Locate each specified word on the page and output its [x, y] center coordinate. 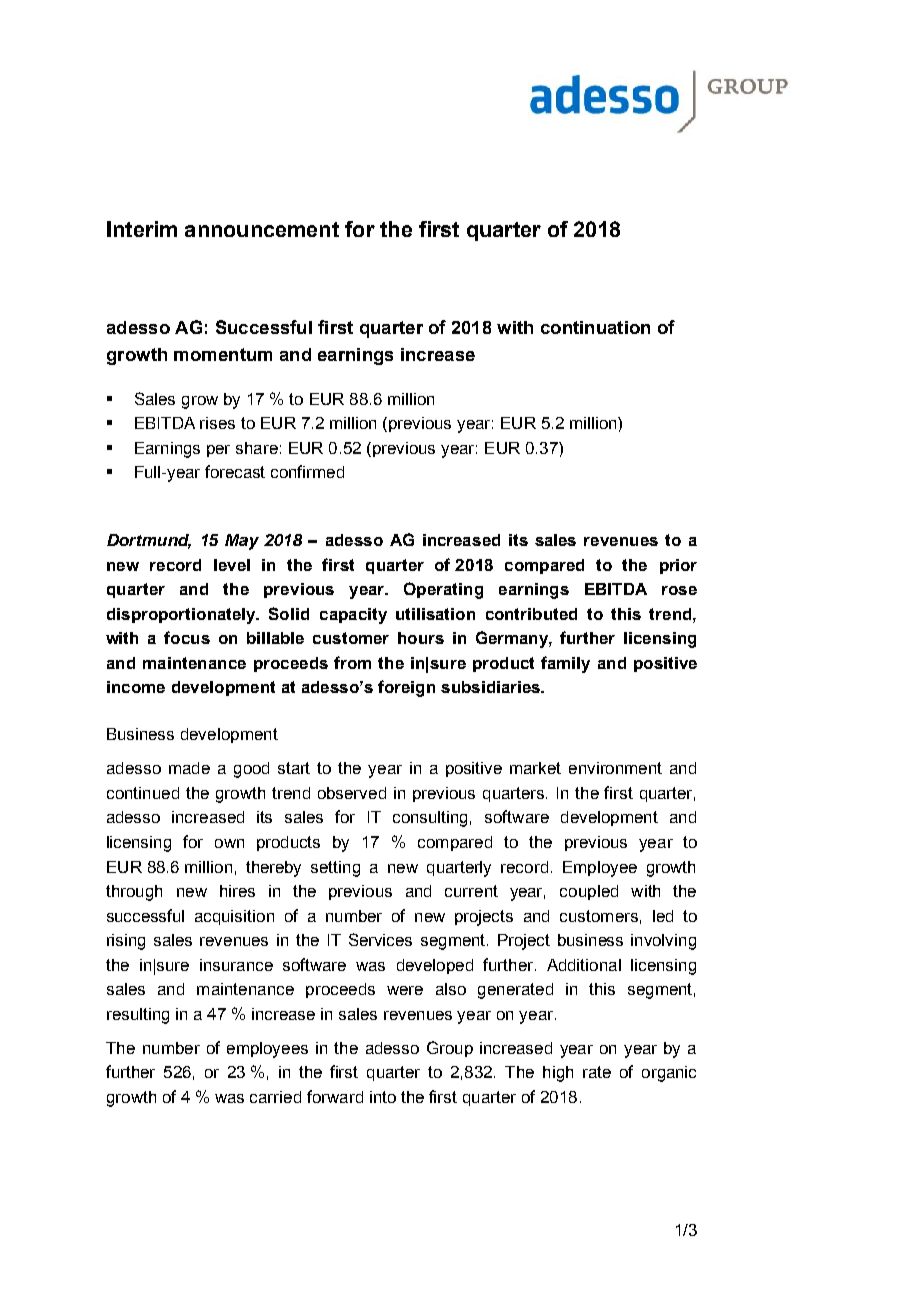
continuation [595, 327]
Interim [142, 229]
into [383, 1097]
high [558, 1074]
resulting [138, 1016]
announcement [262, 229]
